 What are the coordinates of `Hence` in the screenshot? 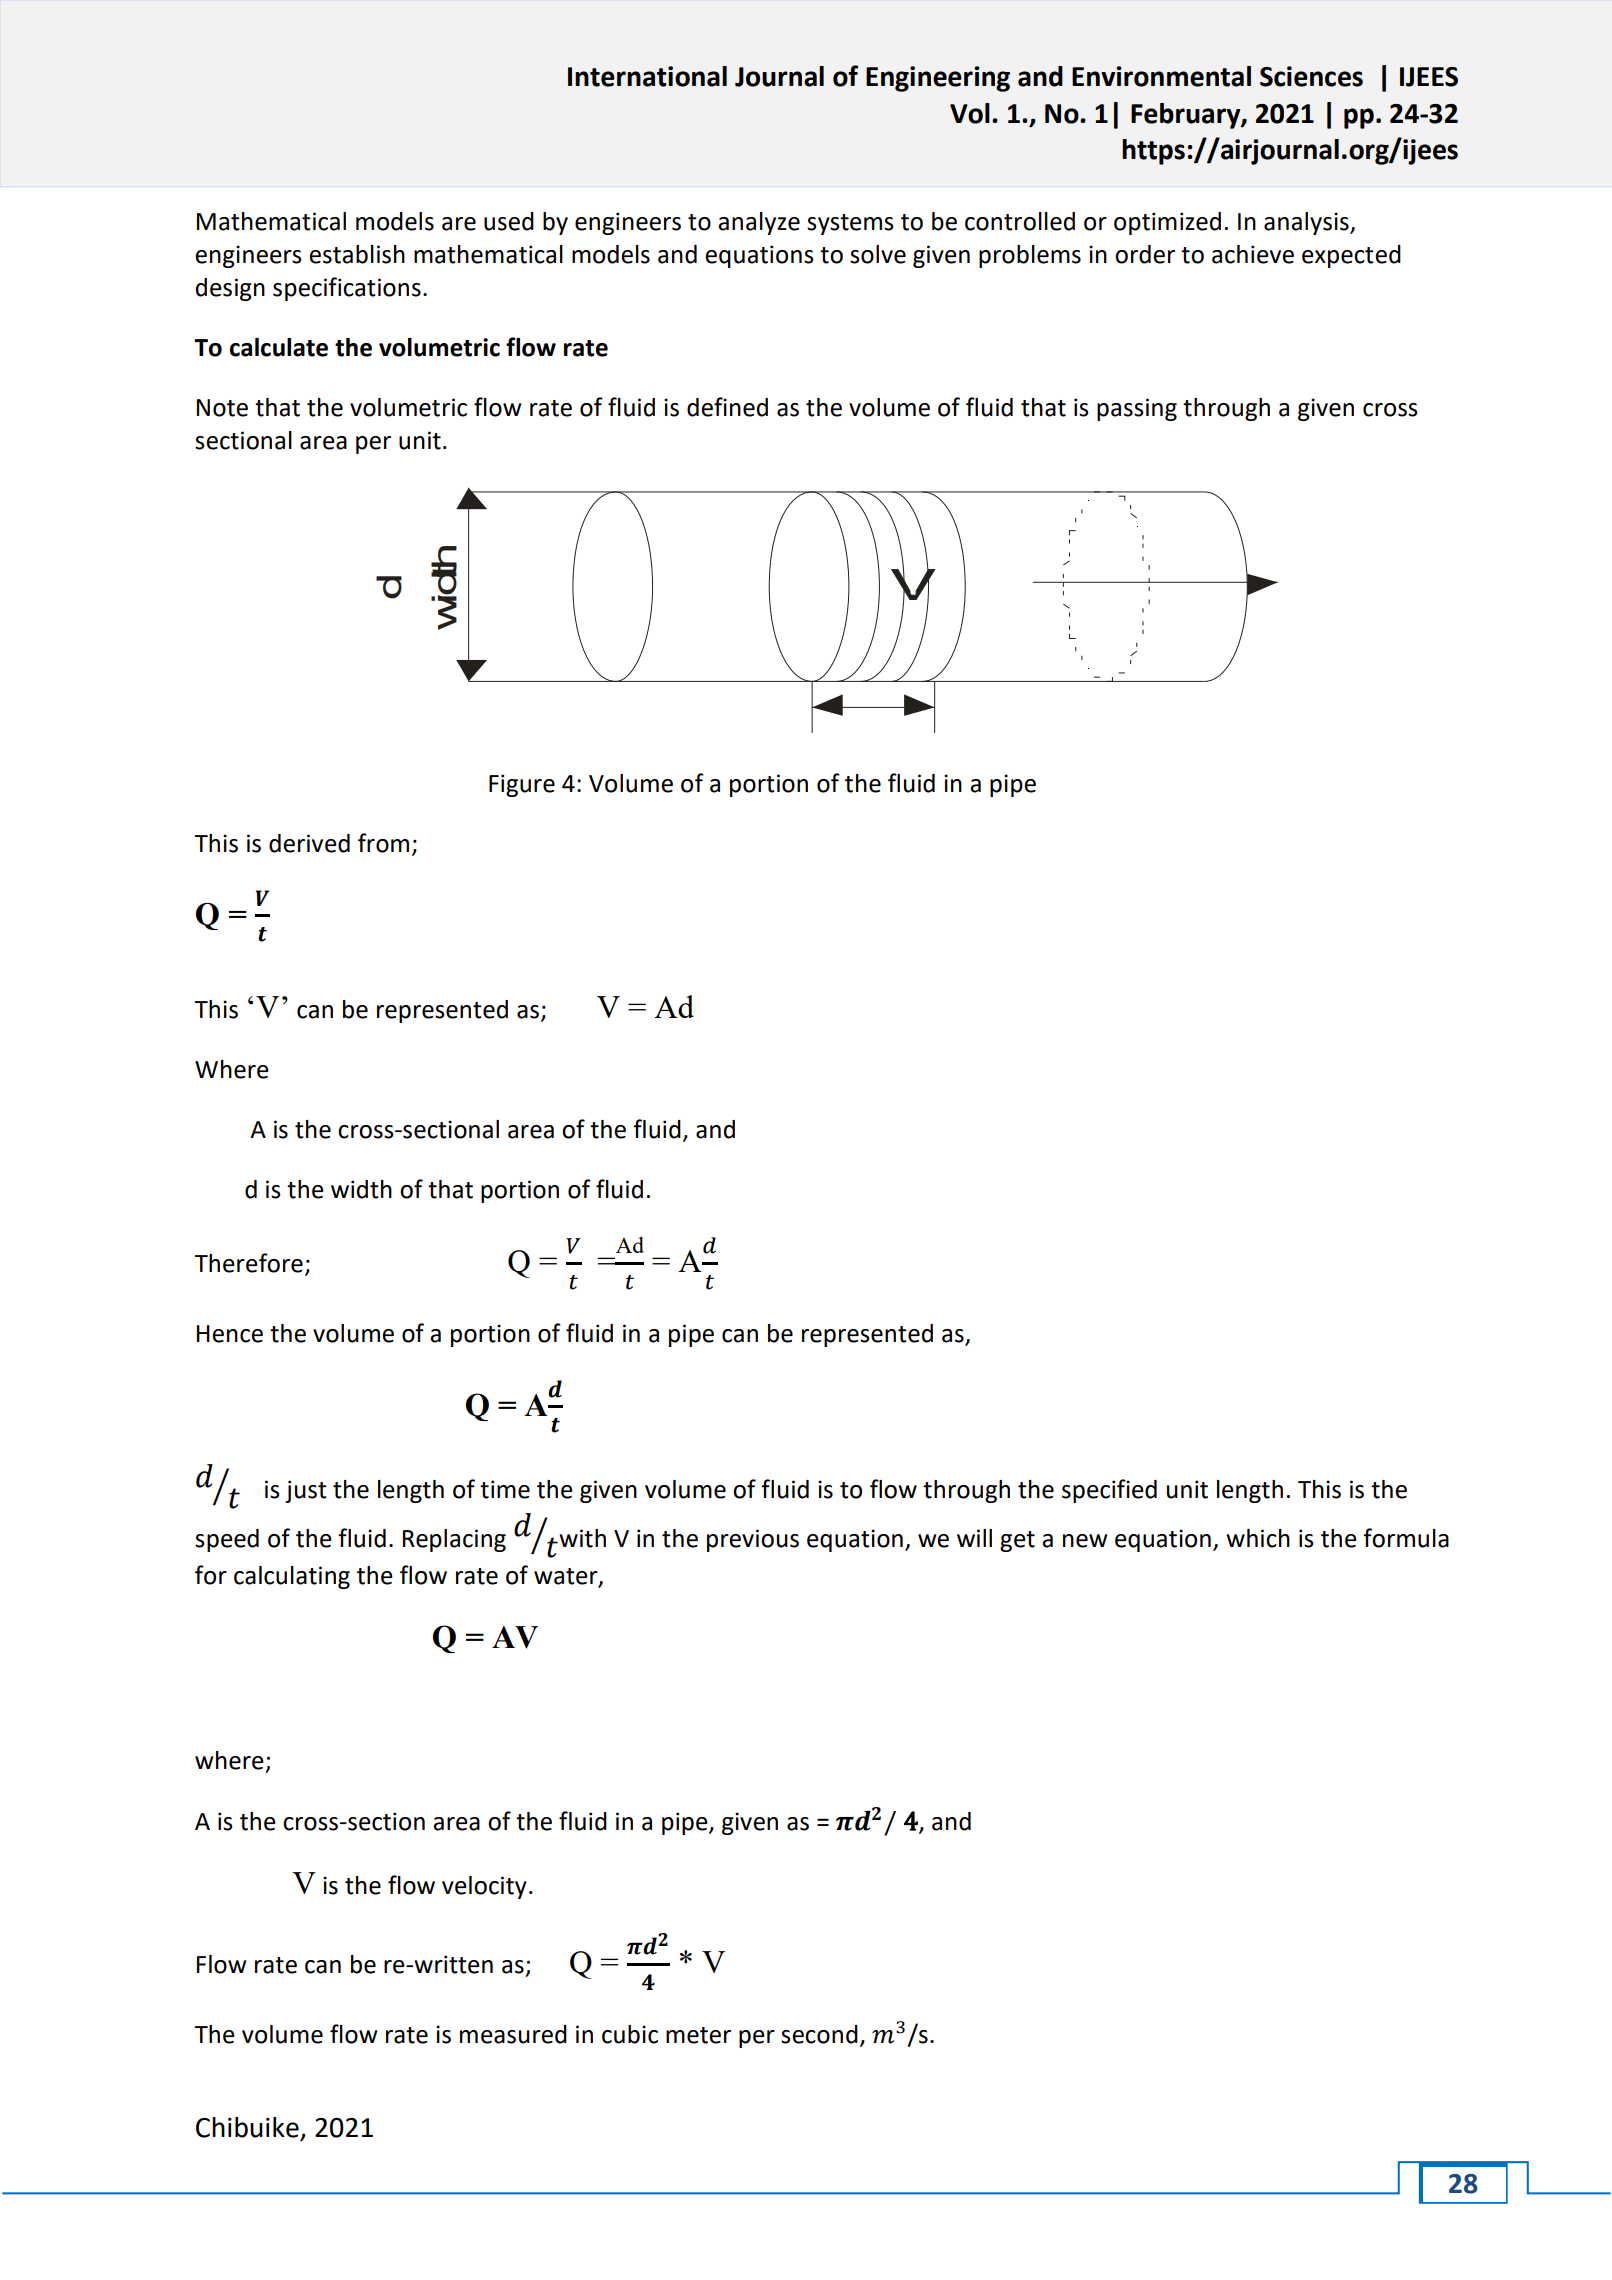 It's located at (230, 1334).
